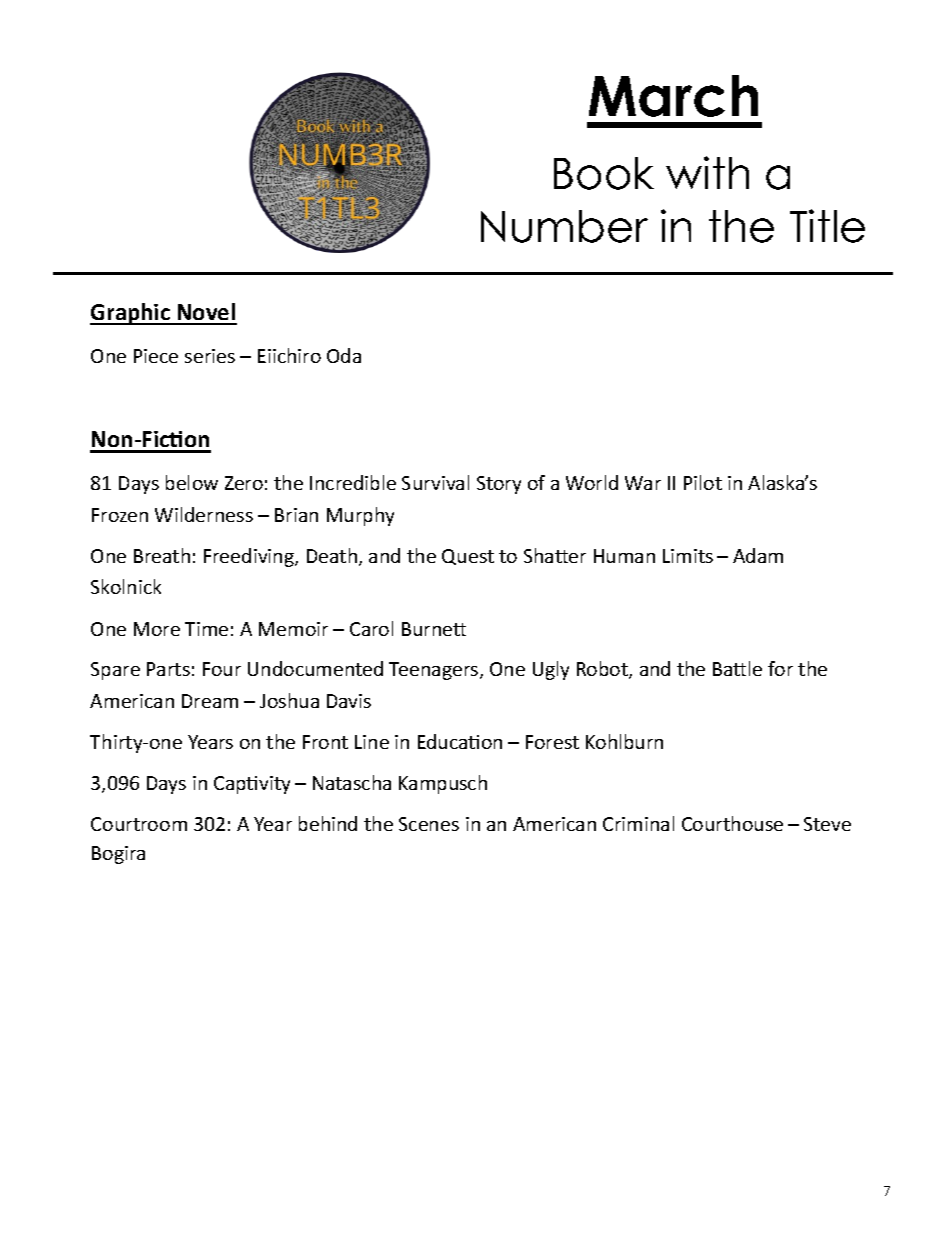 This page has height=1233, width=952. Describe the element at coordinates (252, 785) in the page. I see `Captivity` at that location.
